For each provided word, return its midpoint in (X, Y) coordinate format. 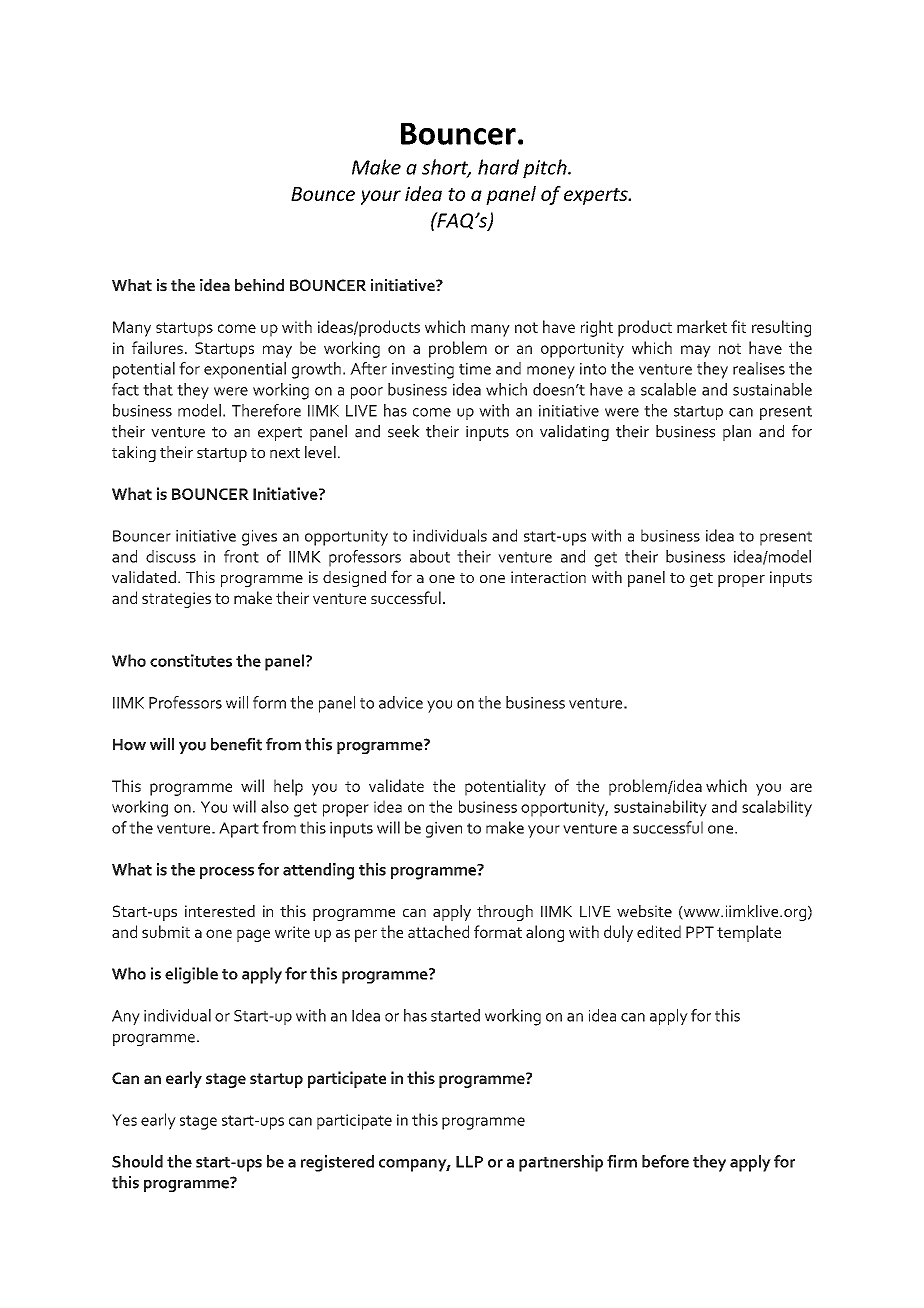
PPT (700, 932)
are (801, 787)
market (702, 326)
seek (404, 431)
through (505, 913)
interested (220, 911)
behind (259, 285)
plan (737, 433)
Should (137, 1161)
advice (401, 702)
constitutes (191, 660)
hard (498, 167)
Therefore (266, 410)
